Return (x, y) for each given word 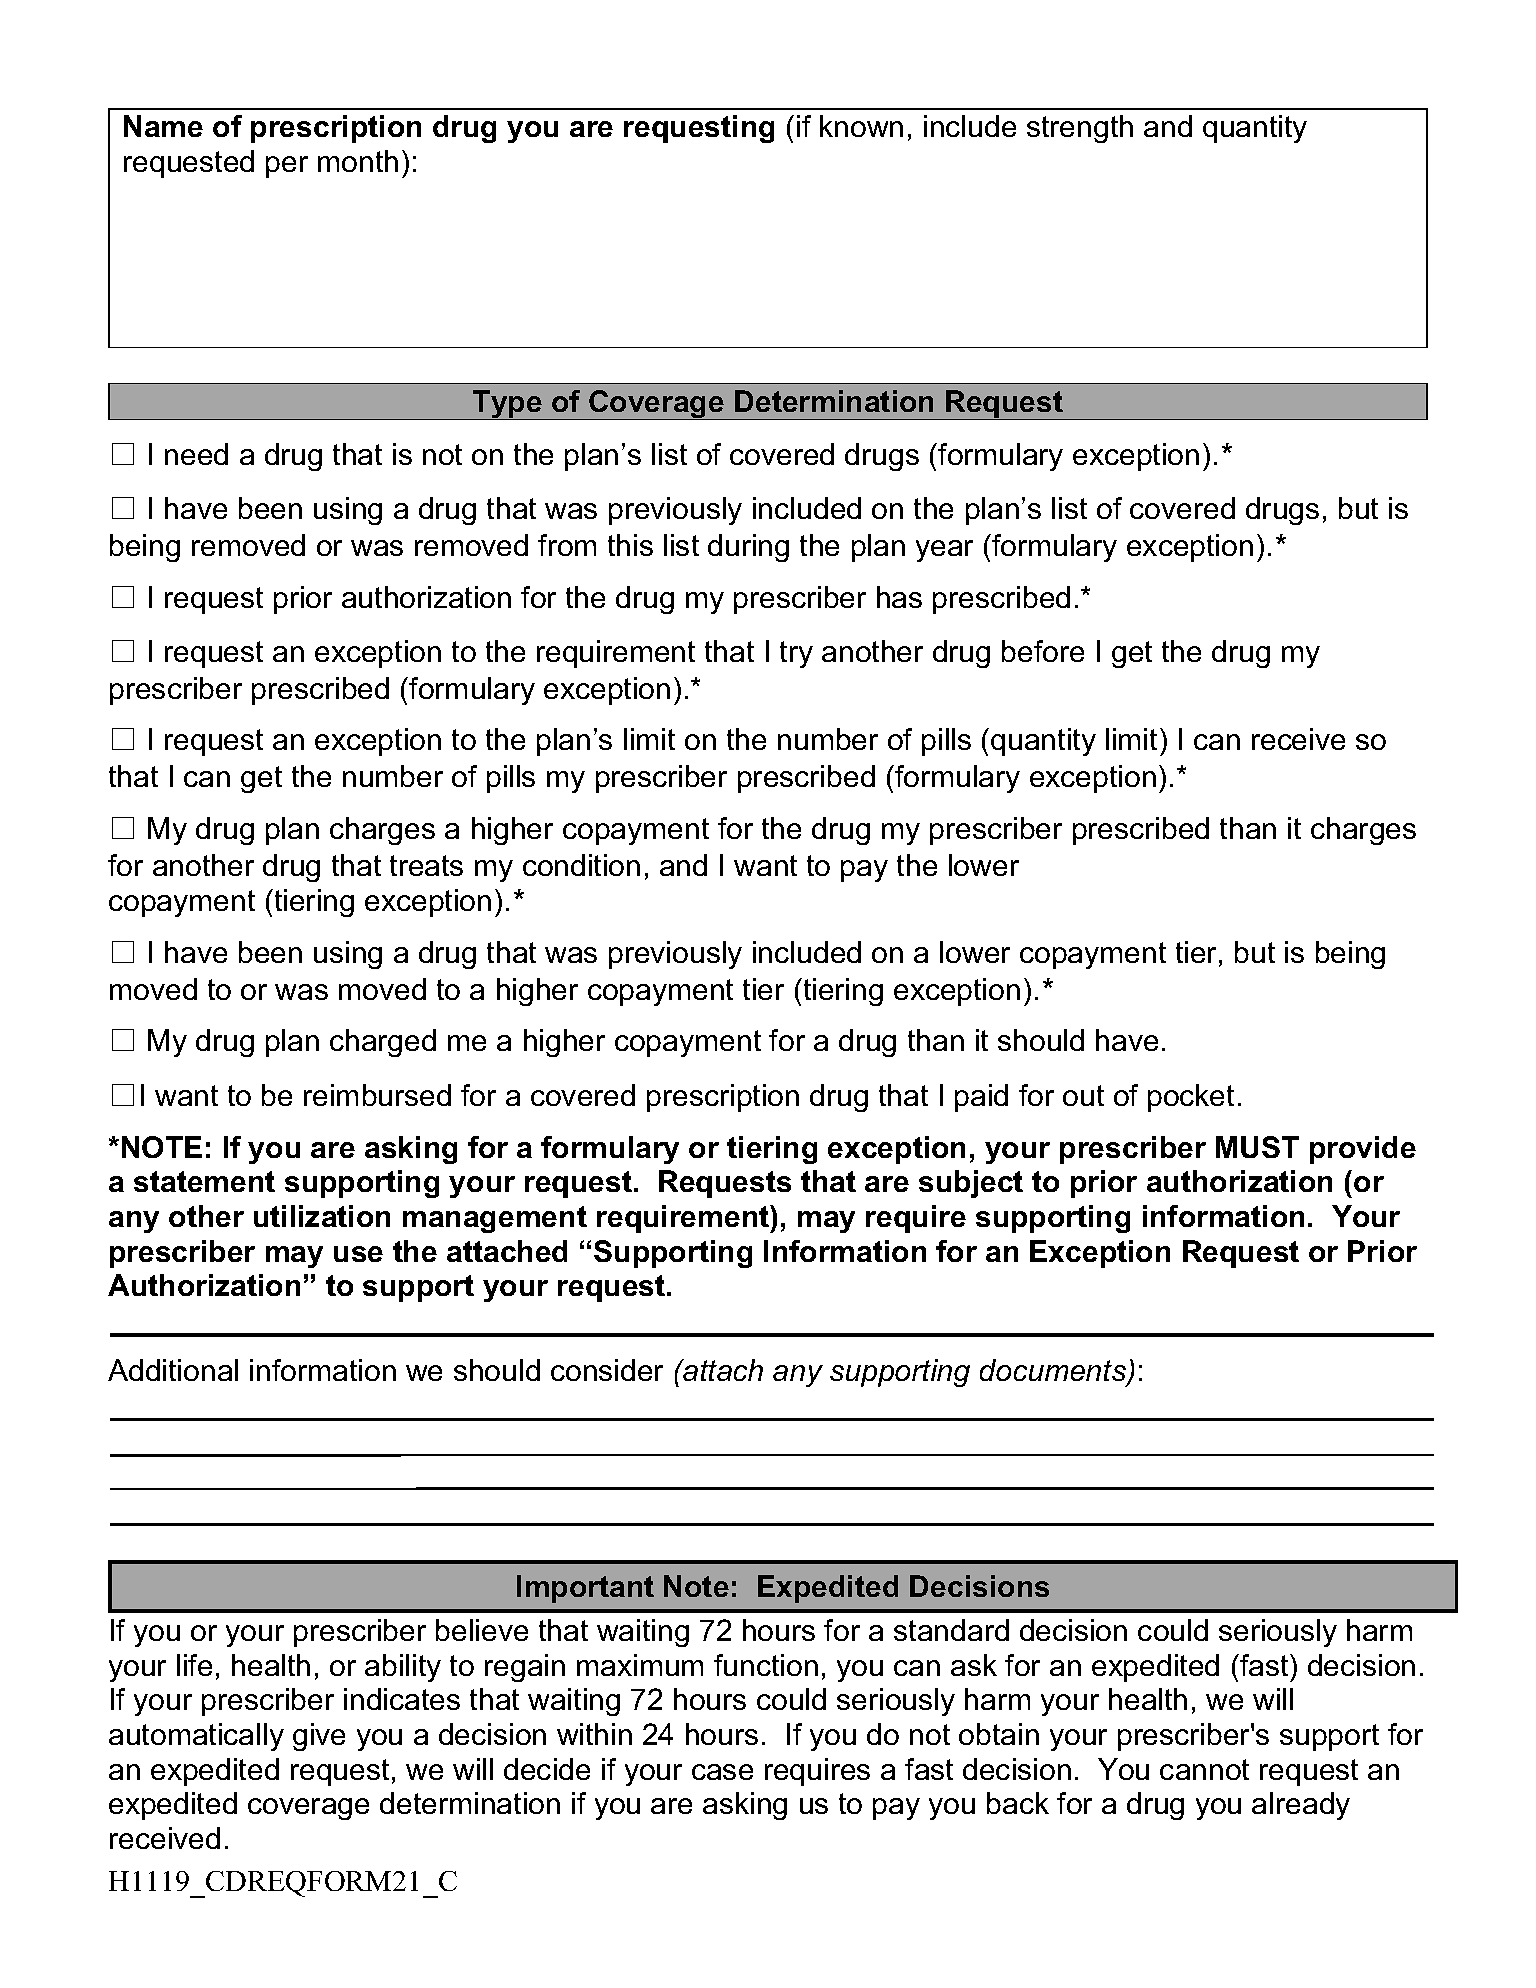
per (287, 167)
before (1043, 651)
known (861, 126)
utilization (322, 1216)
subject (971, 1184)
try (796, 654)
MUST (1257, 1147)
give (319, 1737)
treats (426, 865)
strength (1080, 129)
